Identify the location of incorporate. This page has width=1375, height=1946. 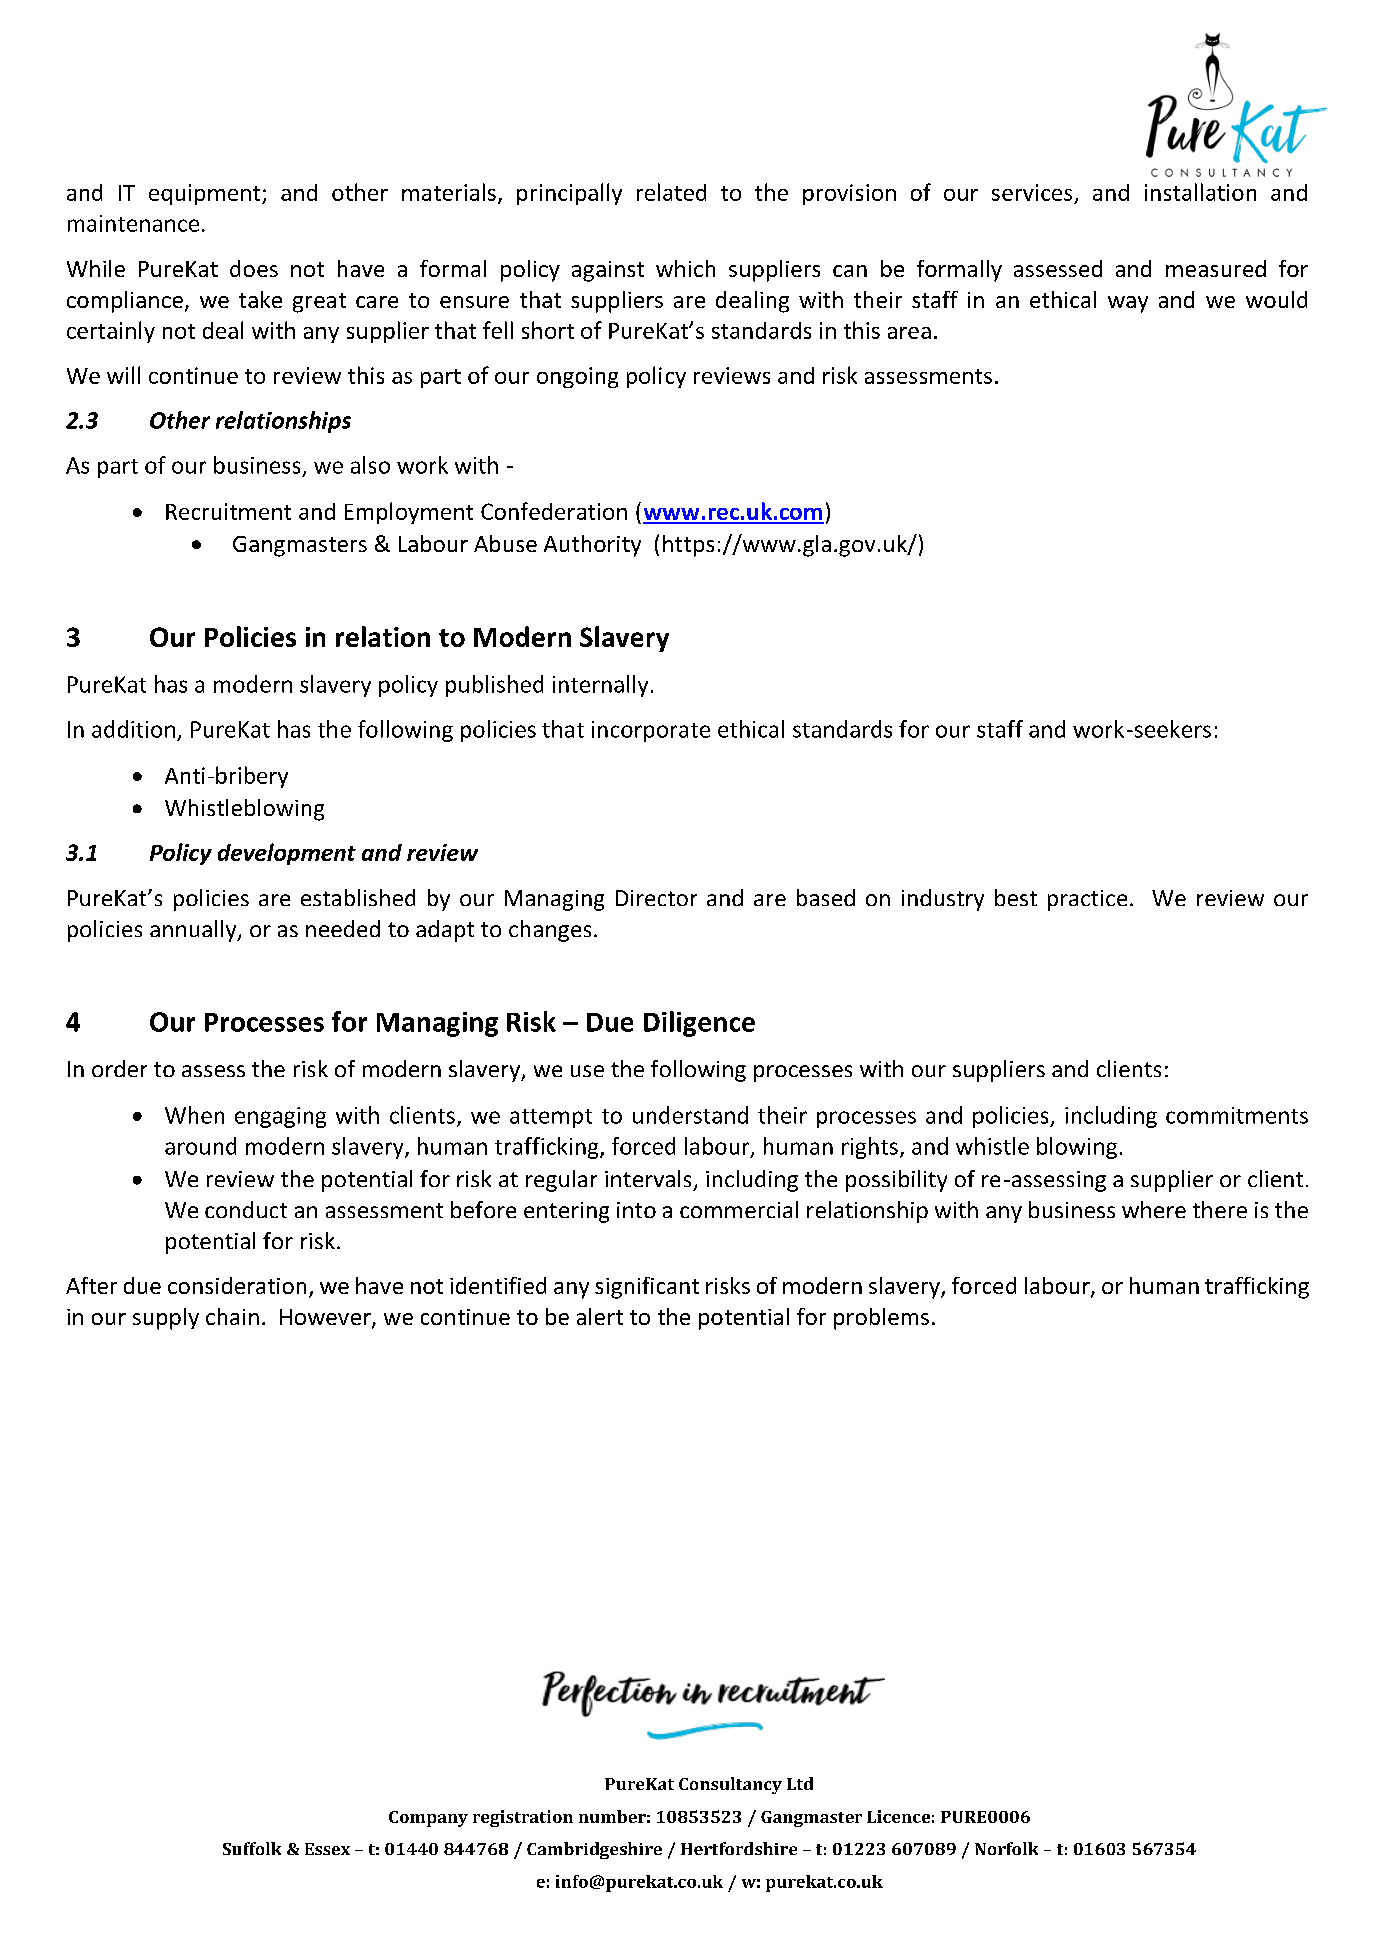
(651, 731).
